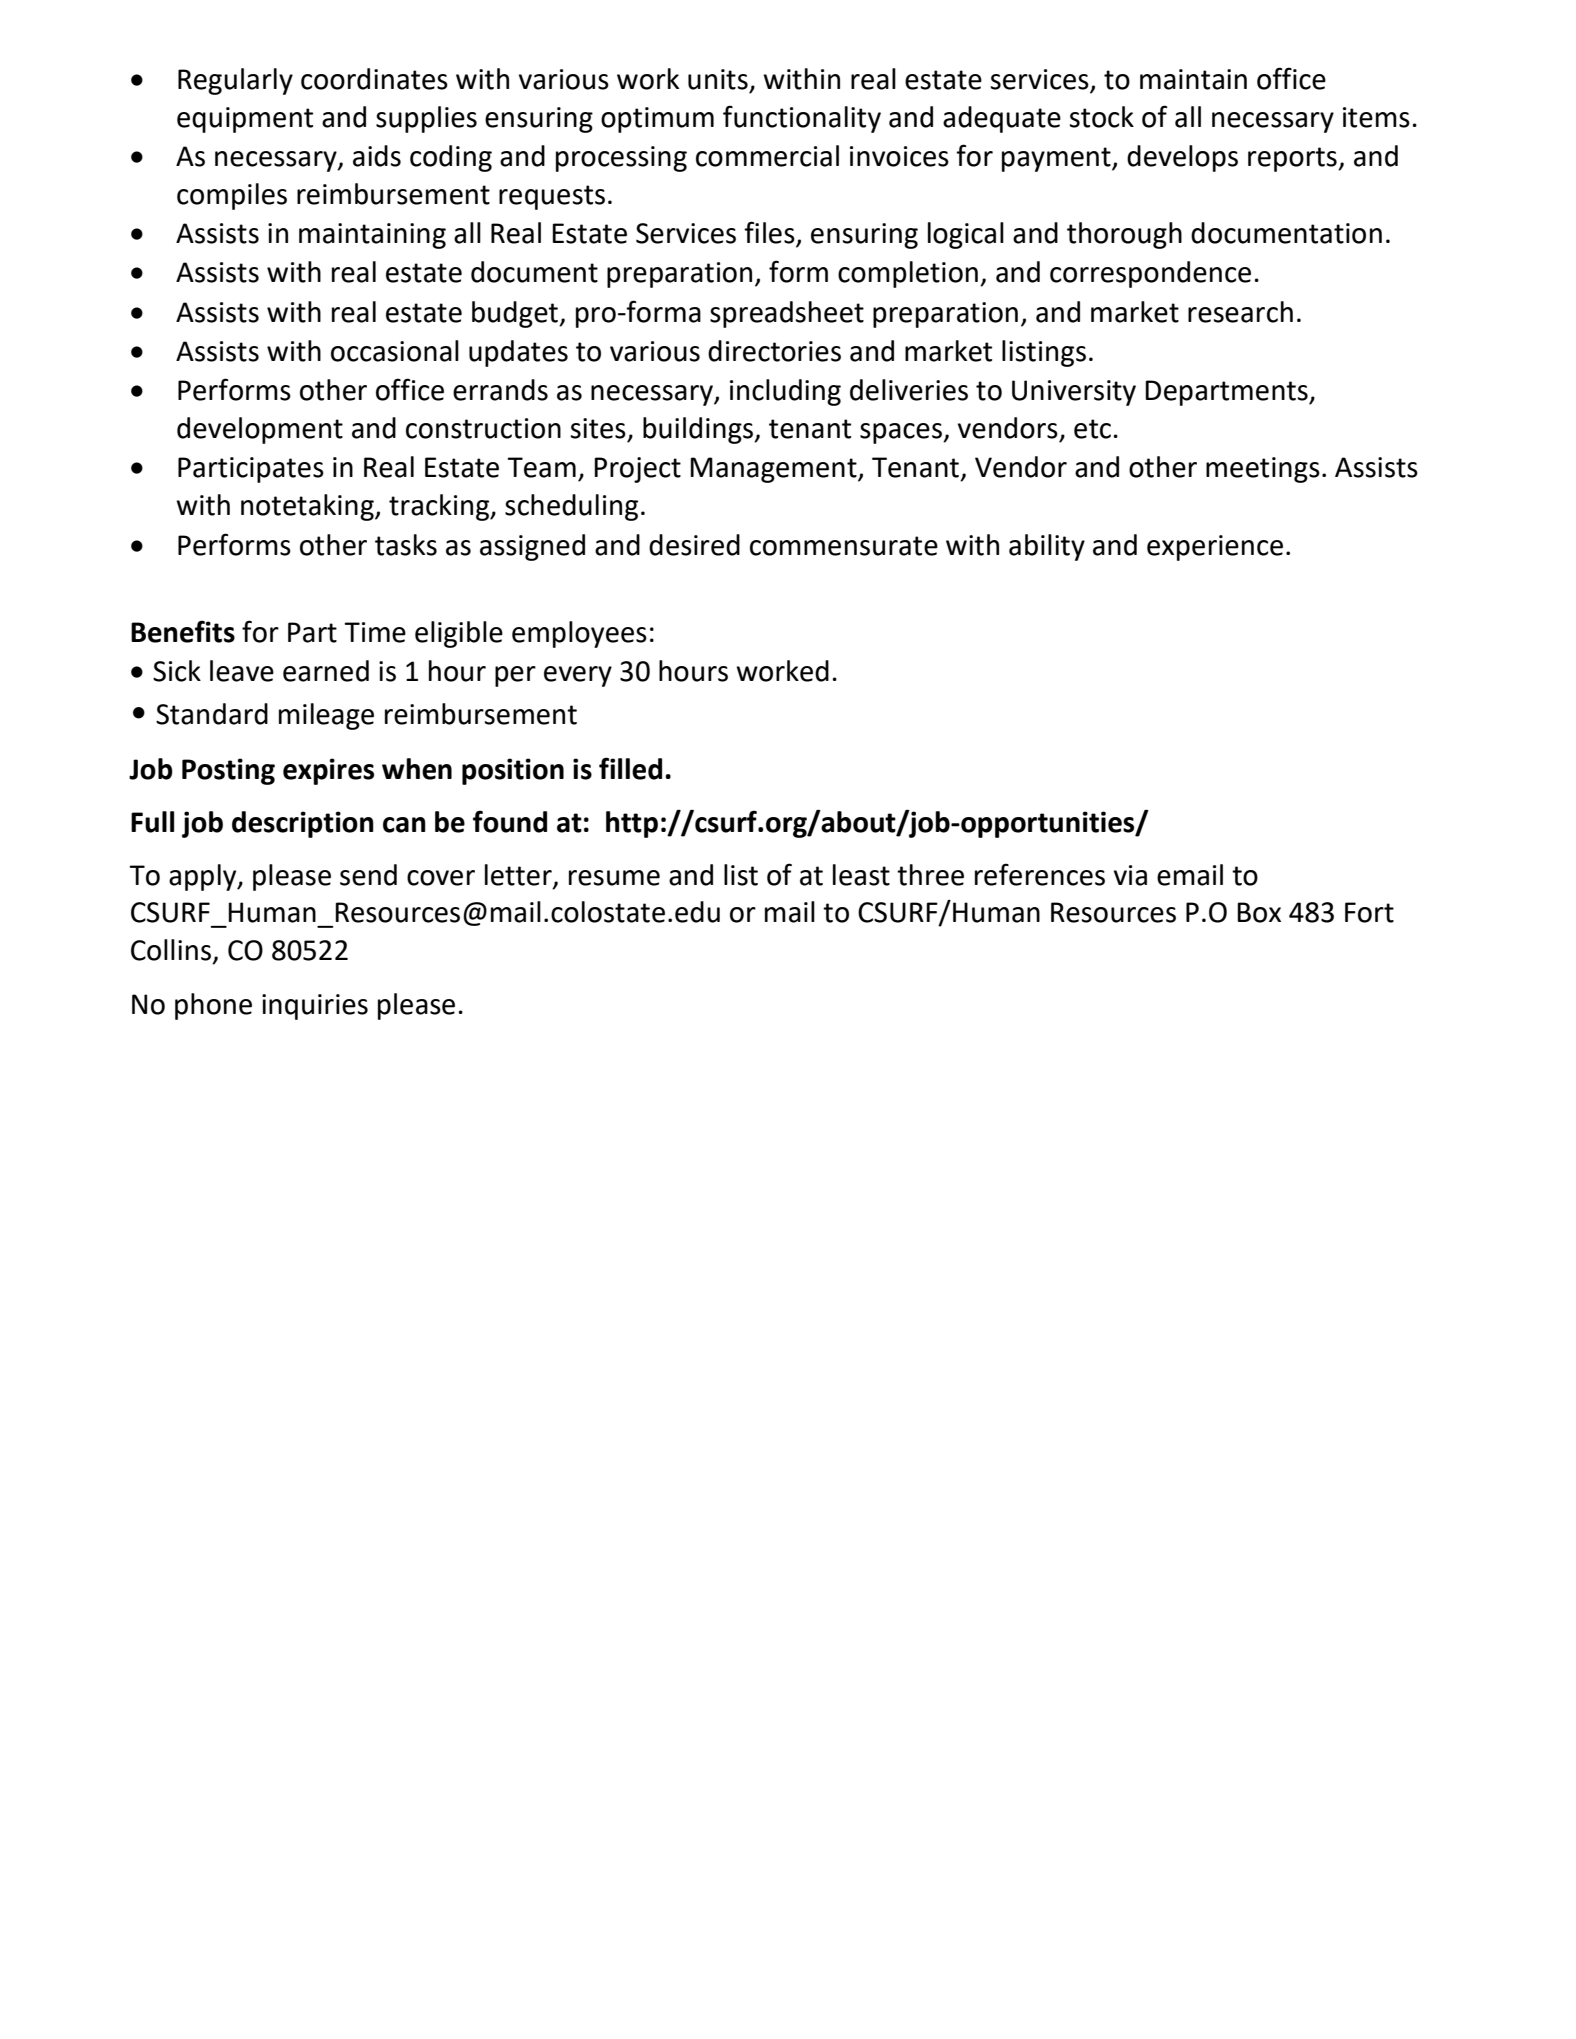 Image resolution: width=1576 pixels, height=2039 pixels. Describe the element at coordinates (802, 119) in the screenshot. I see `functionality` at that location.
